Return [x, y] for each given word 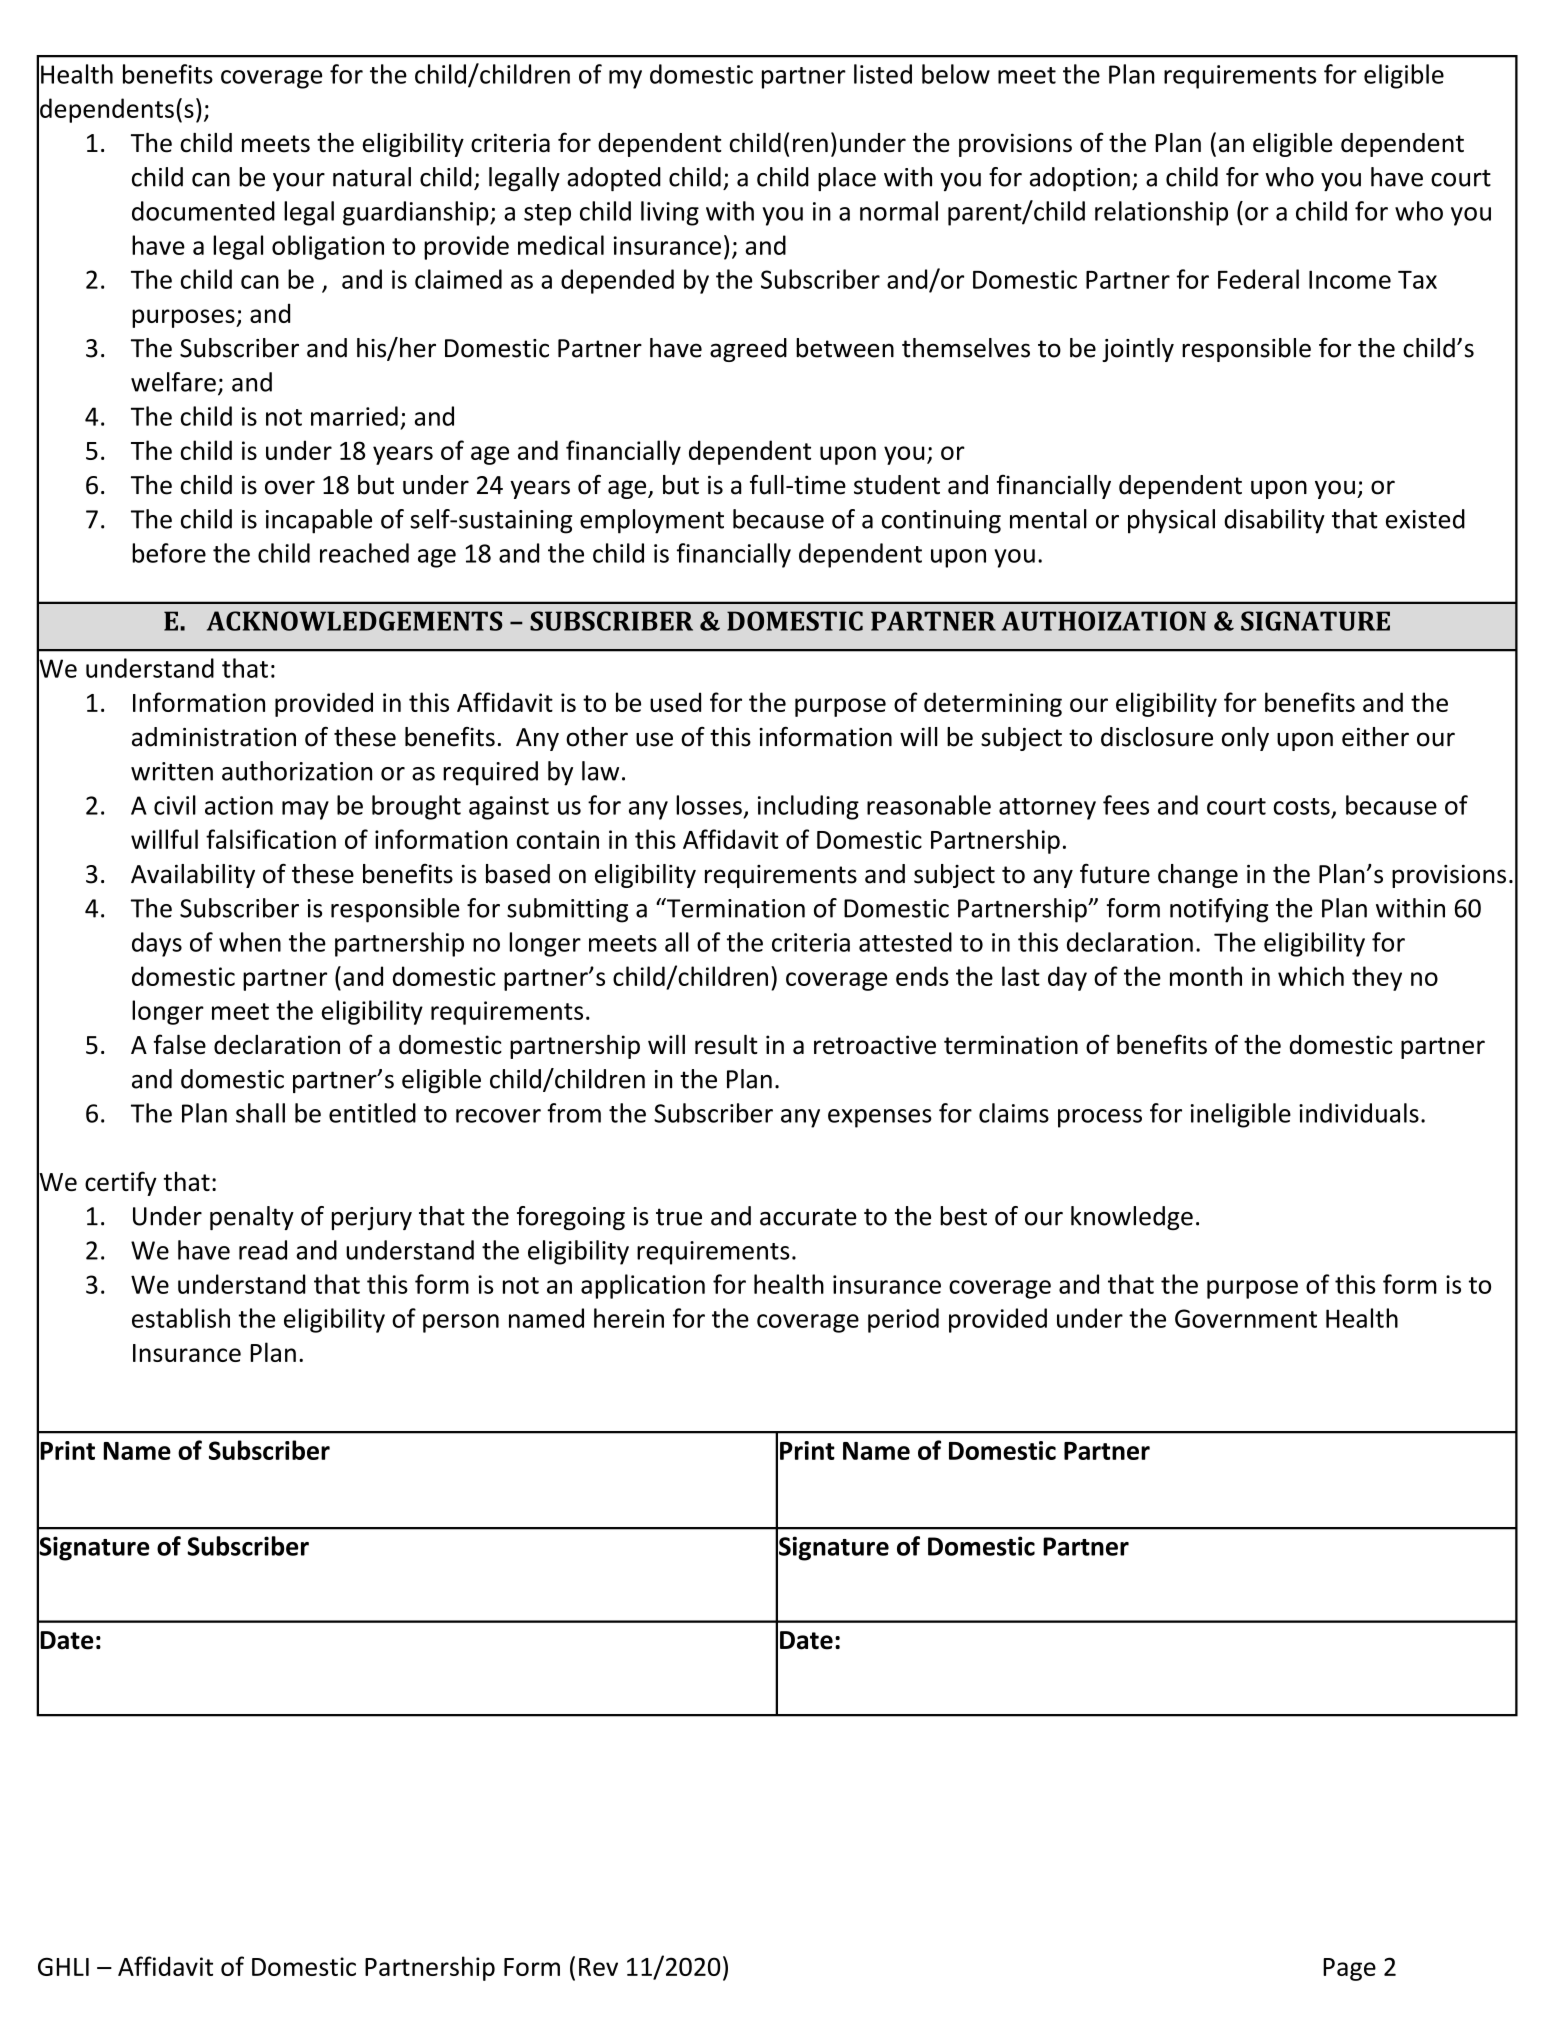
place [847, 179]
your [299, 182]
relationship [1161, 213]
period [903, 1320]
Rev [598, 1967]
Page [1349, 1969]
